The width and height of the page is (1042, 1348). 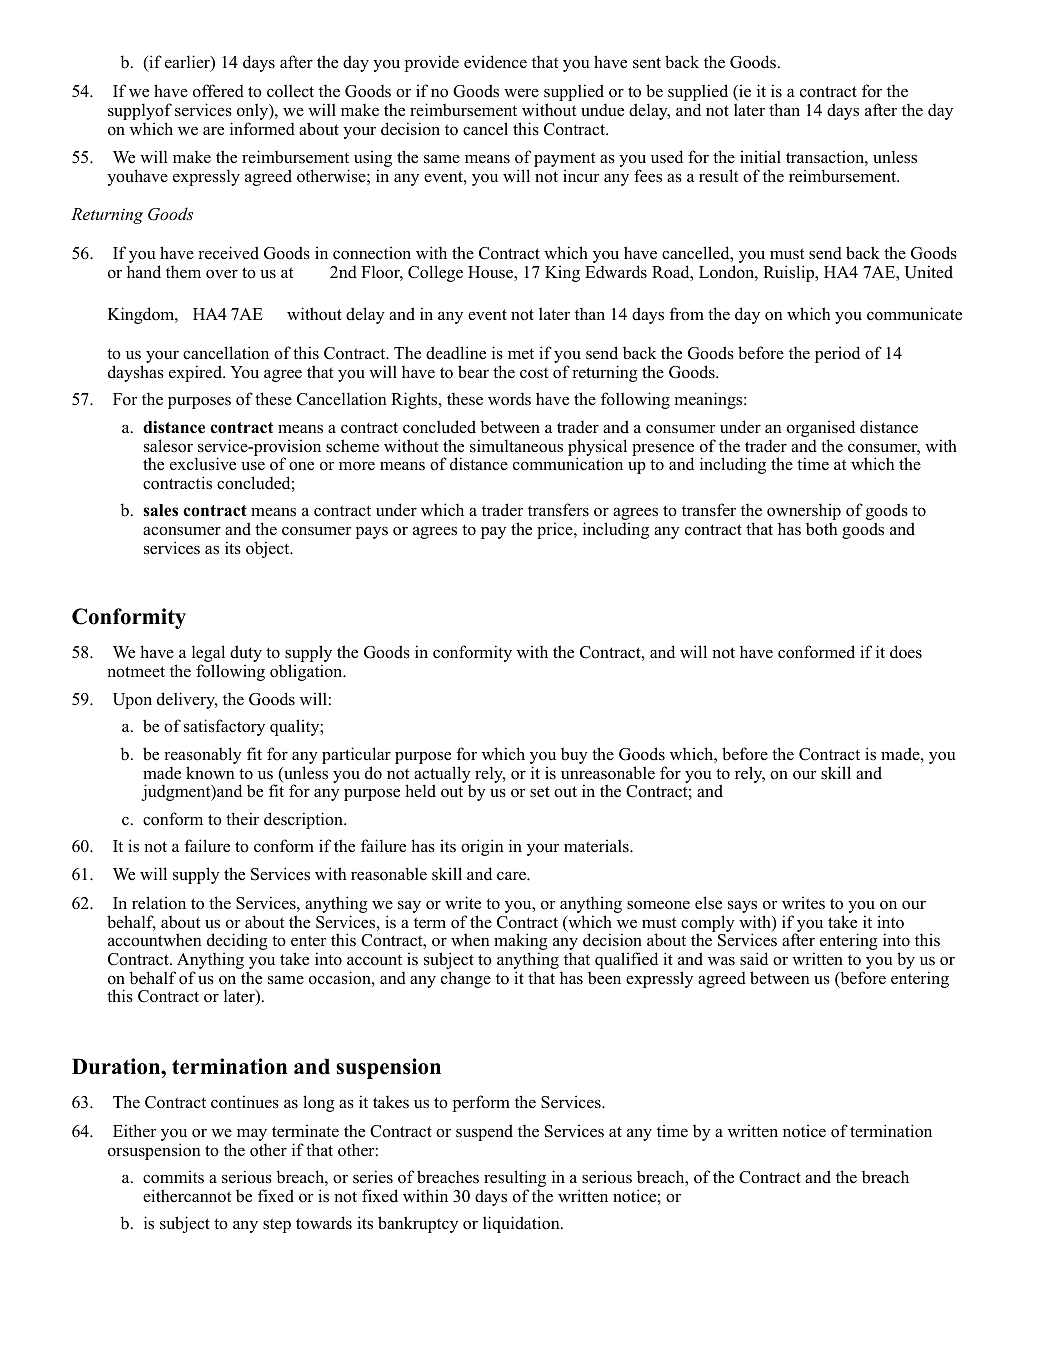 I want to click on says, so click(x=742, y=907).
